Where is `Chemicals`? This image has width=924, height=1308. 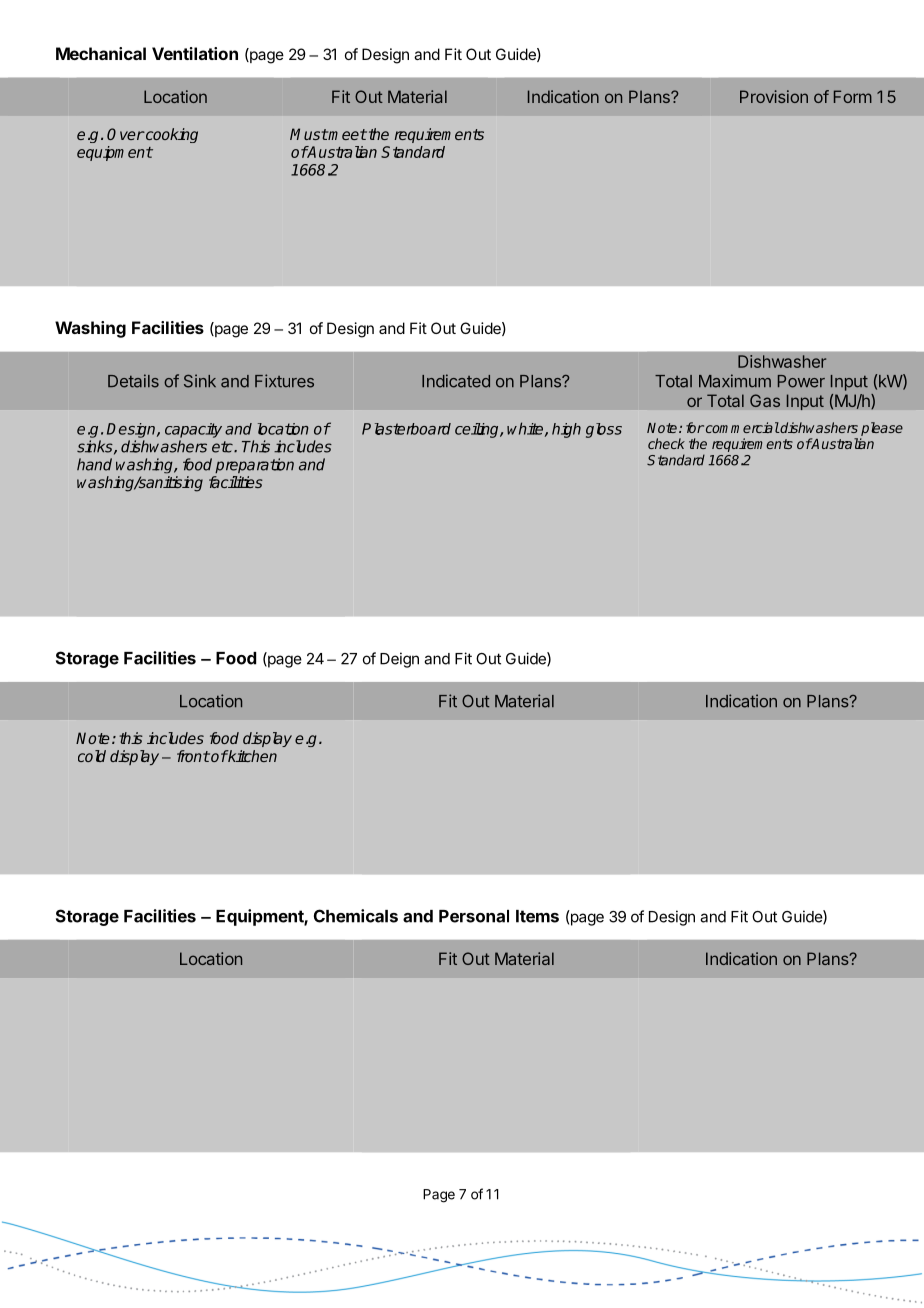
Chemicals is located at coordinates (356, 916).
